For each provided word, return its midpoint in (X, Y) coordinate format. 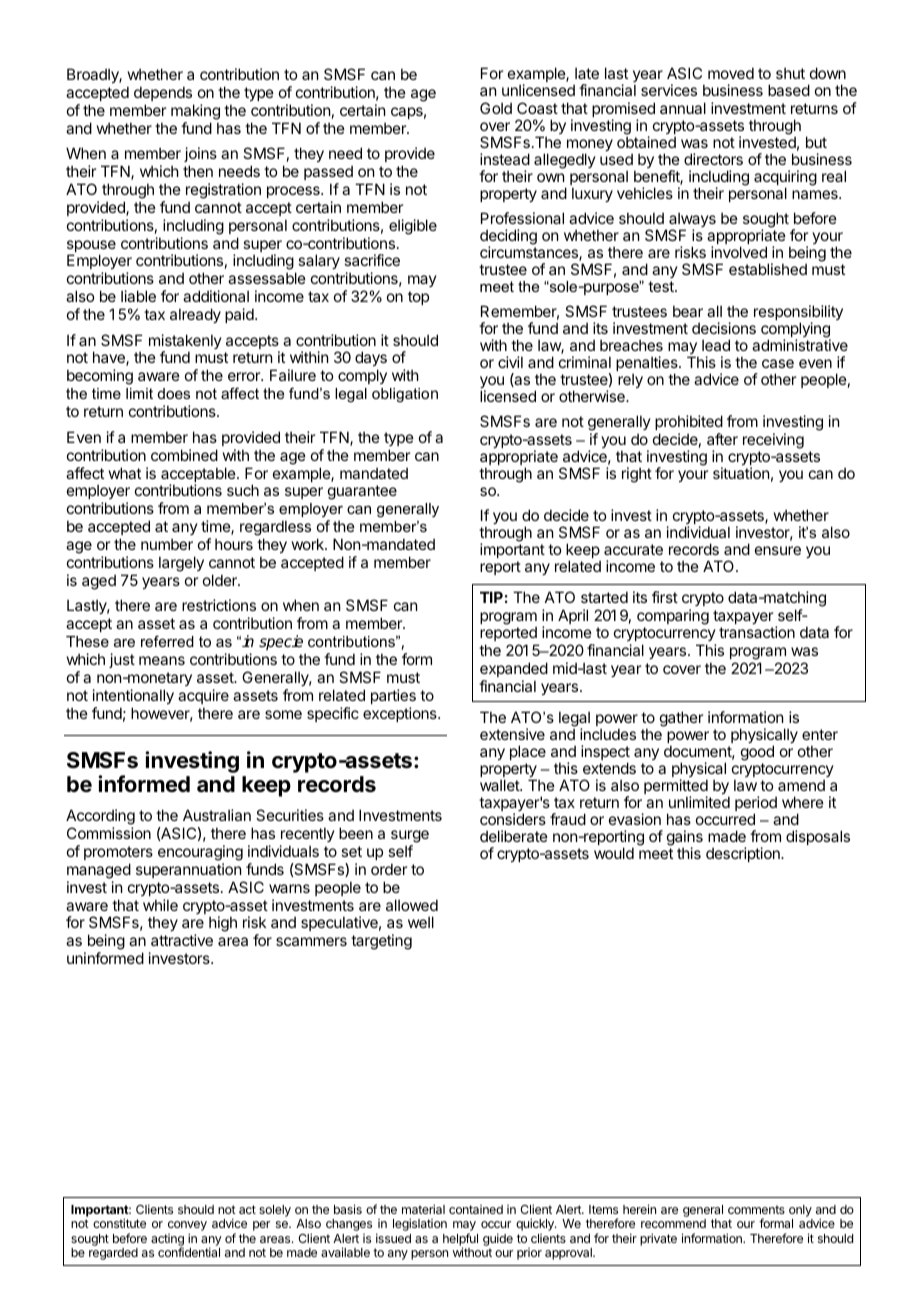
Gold (496, 108)
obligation (405, 395)
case (778, 363)
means (162, 660)
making (195, 112)
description (744, 854)
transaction (757, 632)
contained (476, 1209)
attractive (182, 940)
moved (731, 73)
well (421, 922)
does (174, 393)
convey (187, 1227)
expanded (514, 669)
